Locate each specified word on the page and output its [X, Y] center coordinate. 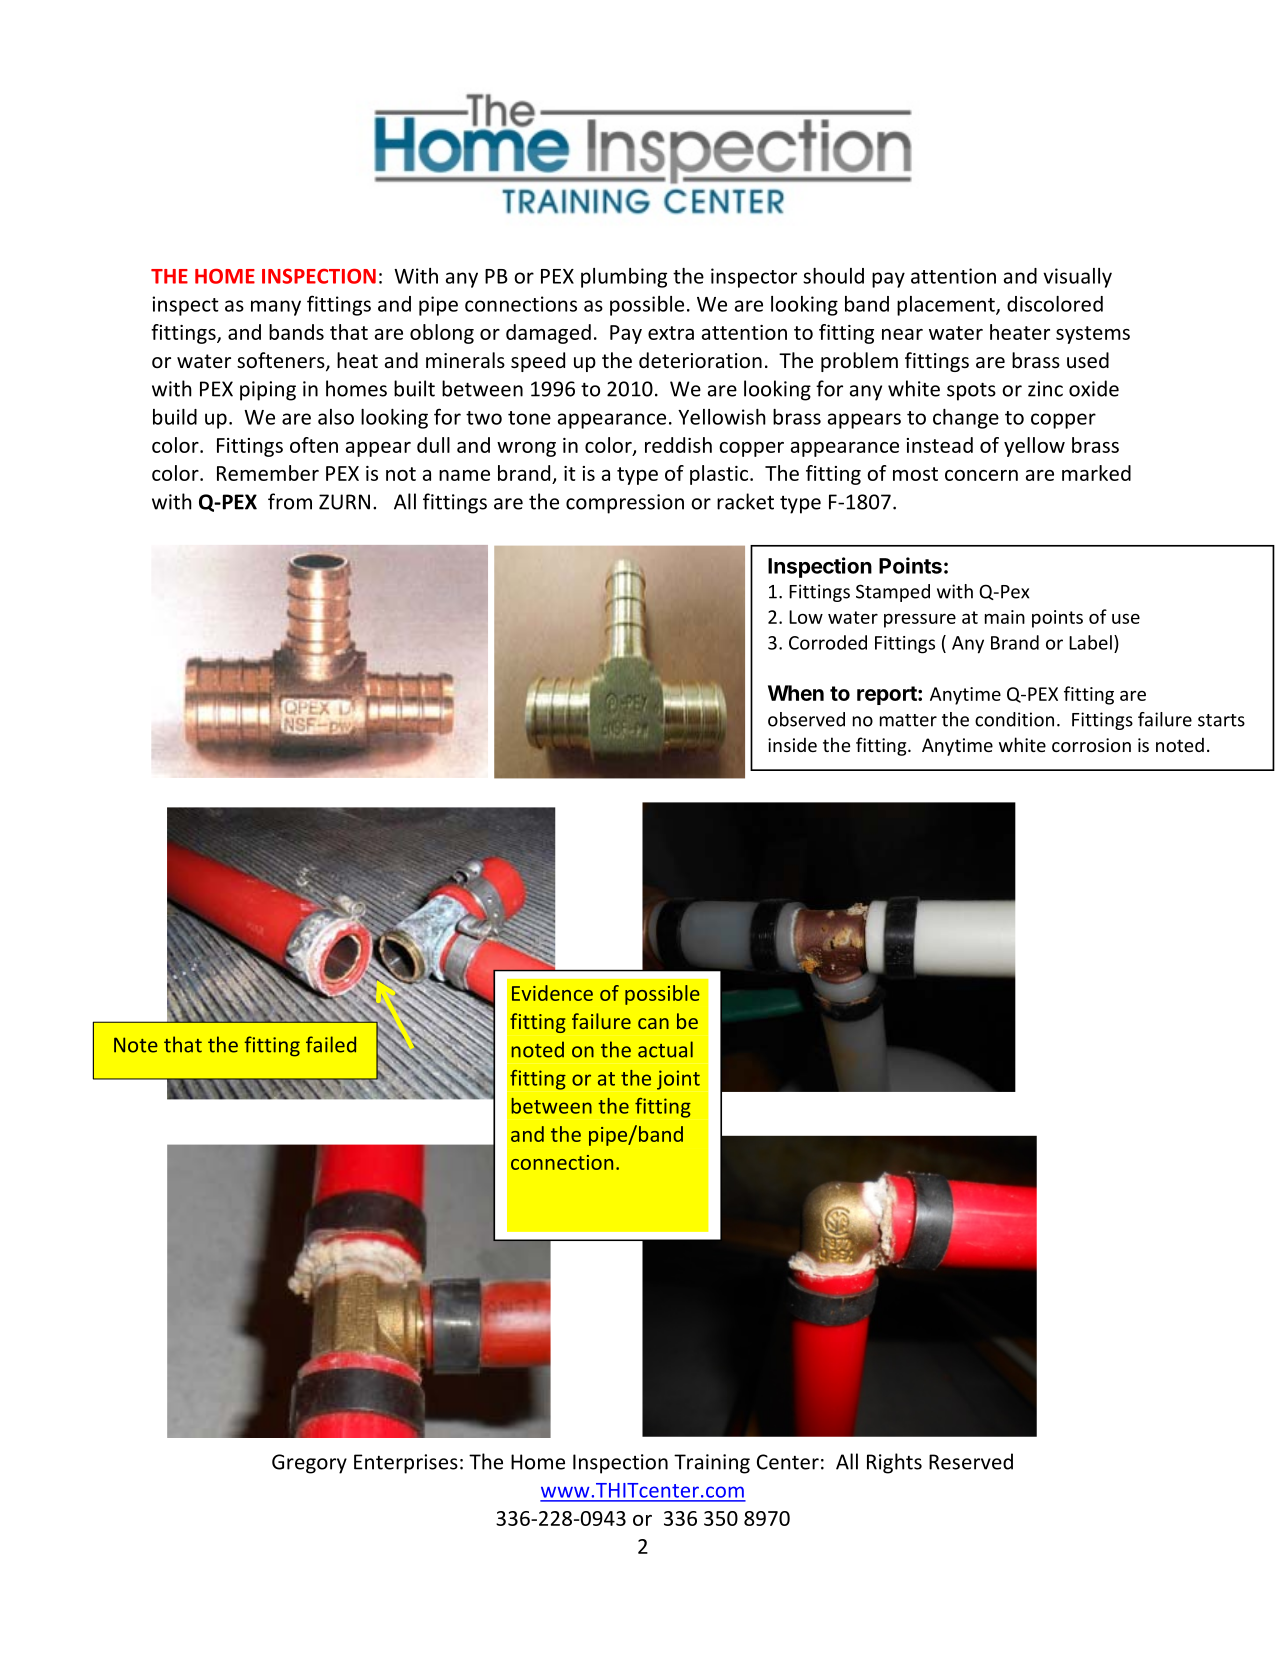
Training [712, 1464]
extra [671, 333]
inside [792, 744]
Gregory [309, 1464]
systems [1093, 335]
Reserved [971, 1461]
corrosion [1091, 745]
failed [331, 1044]
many [276, 308]
